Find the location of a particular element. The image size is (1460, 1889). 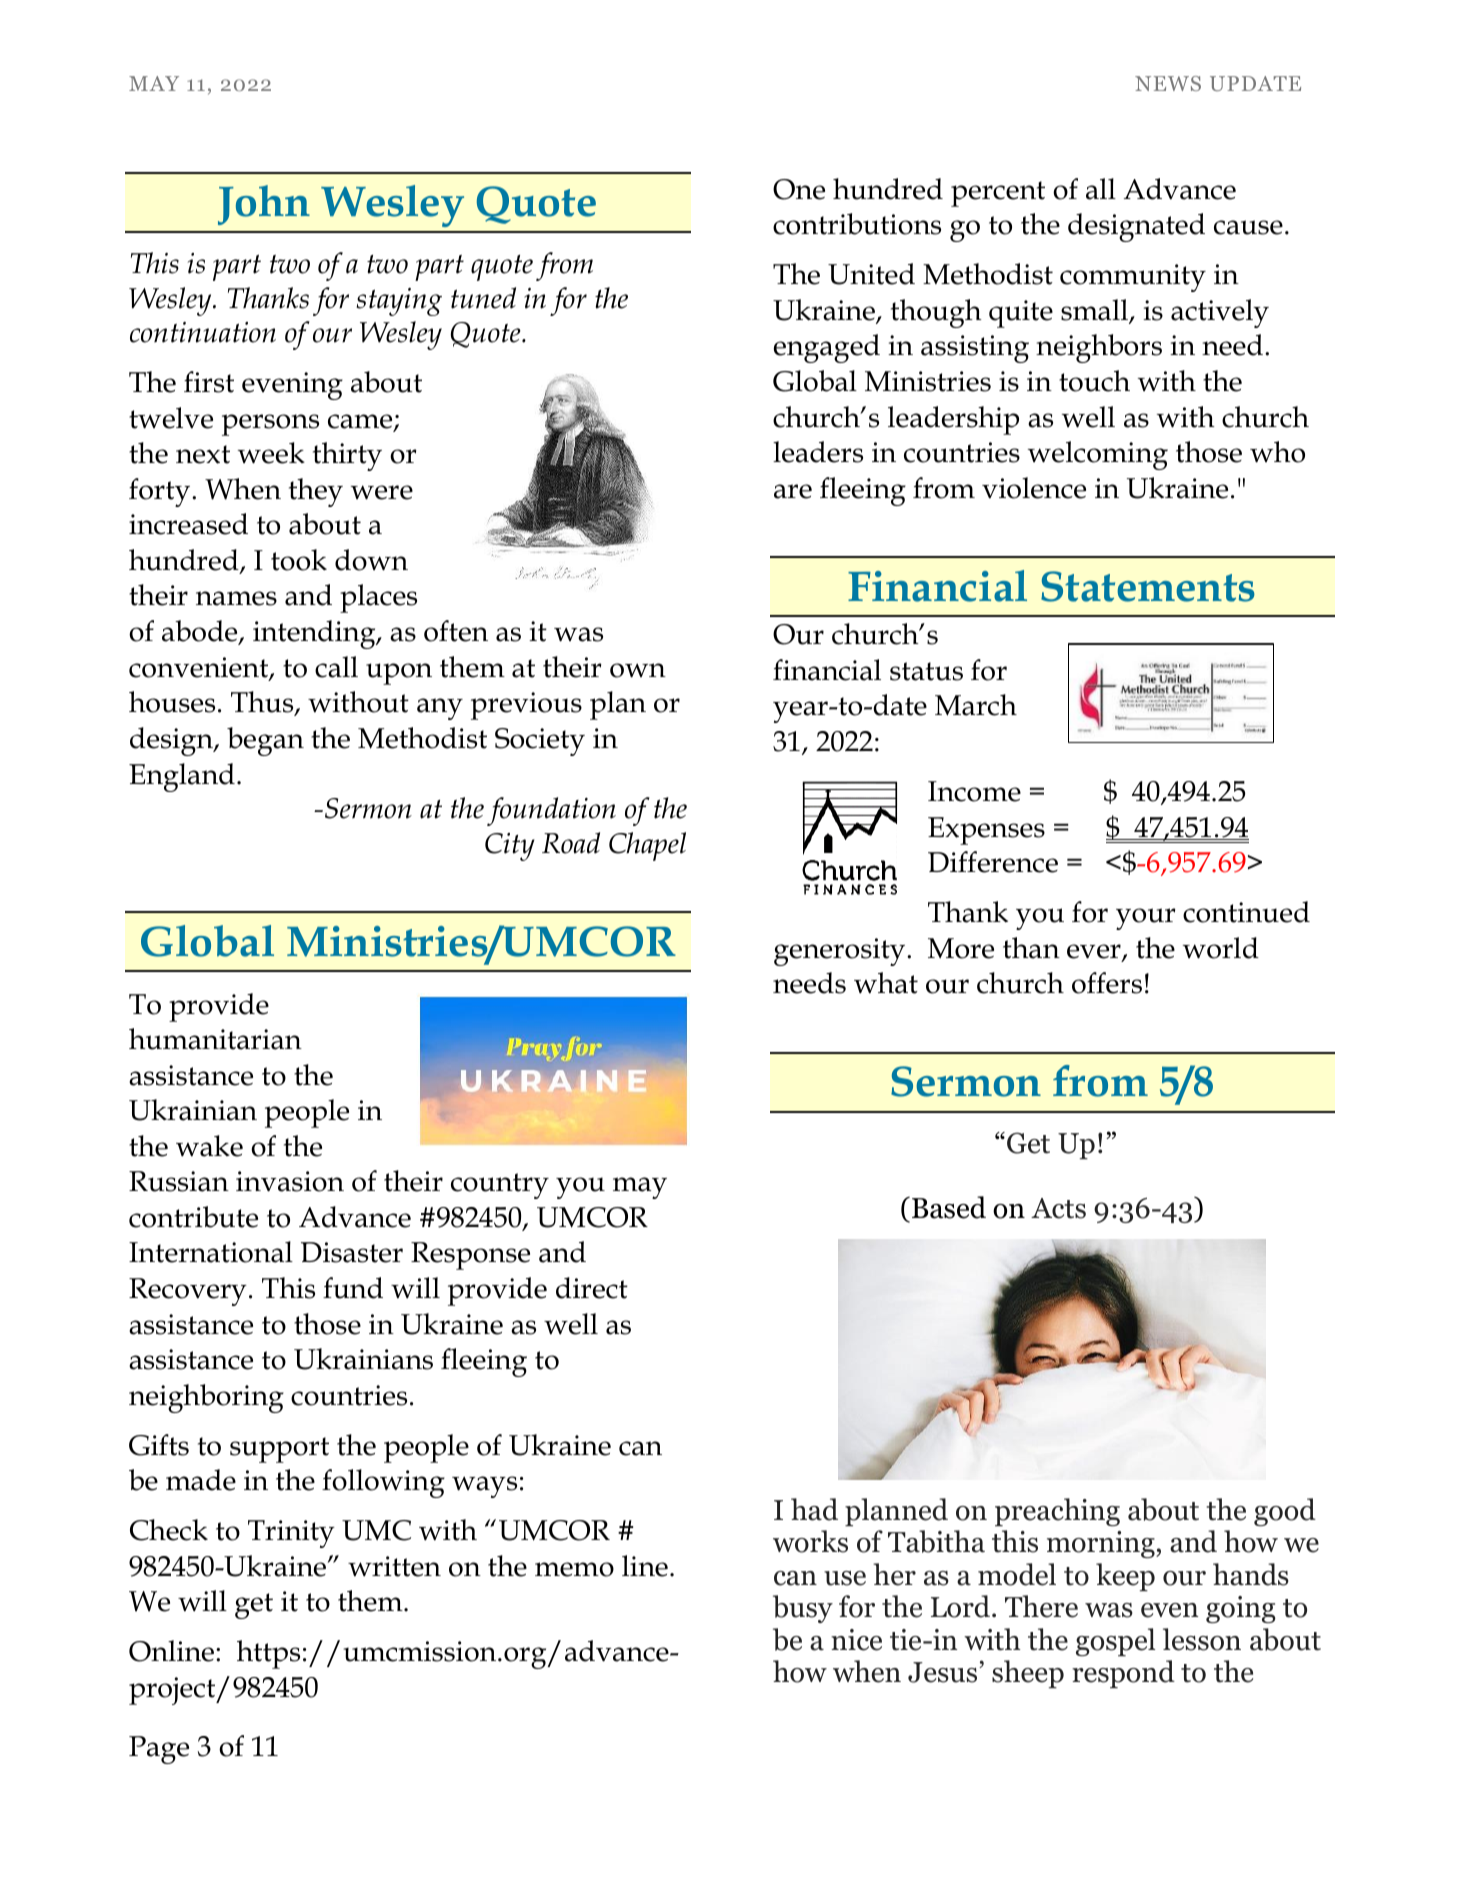

your is located at coordinates (1146, 919).
